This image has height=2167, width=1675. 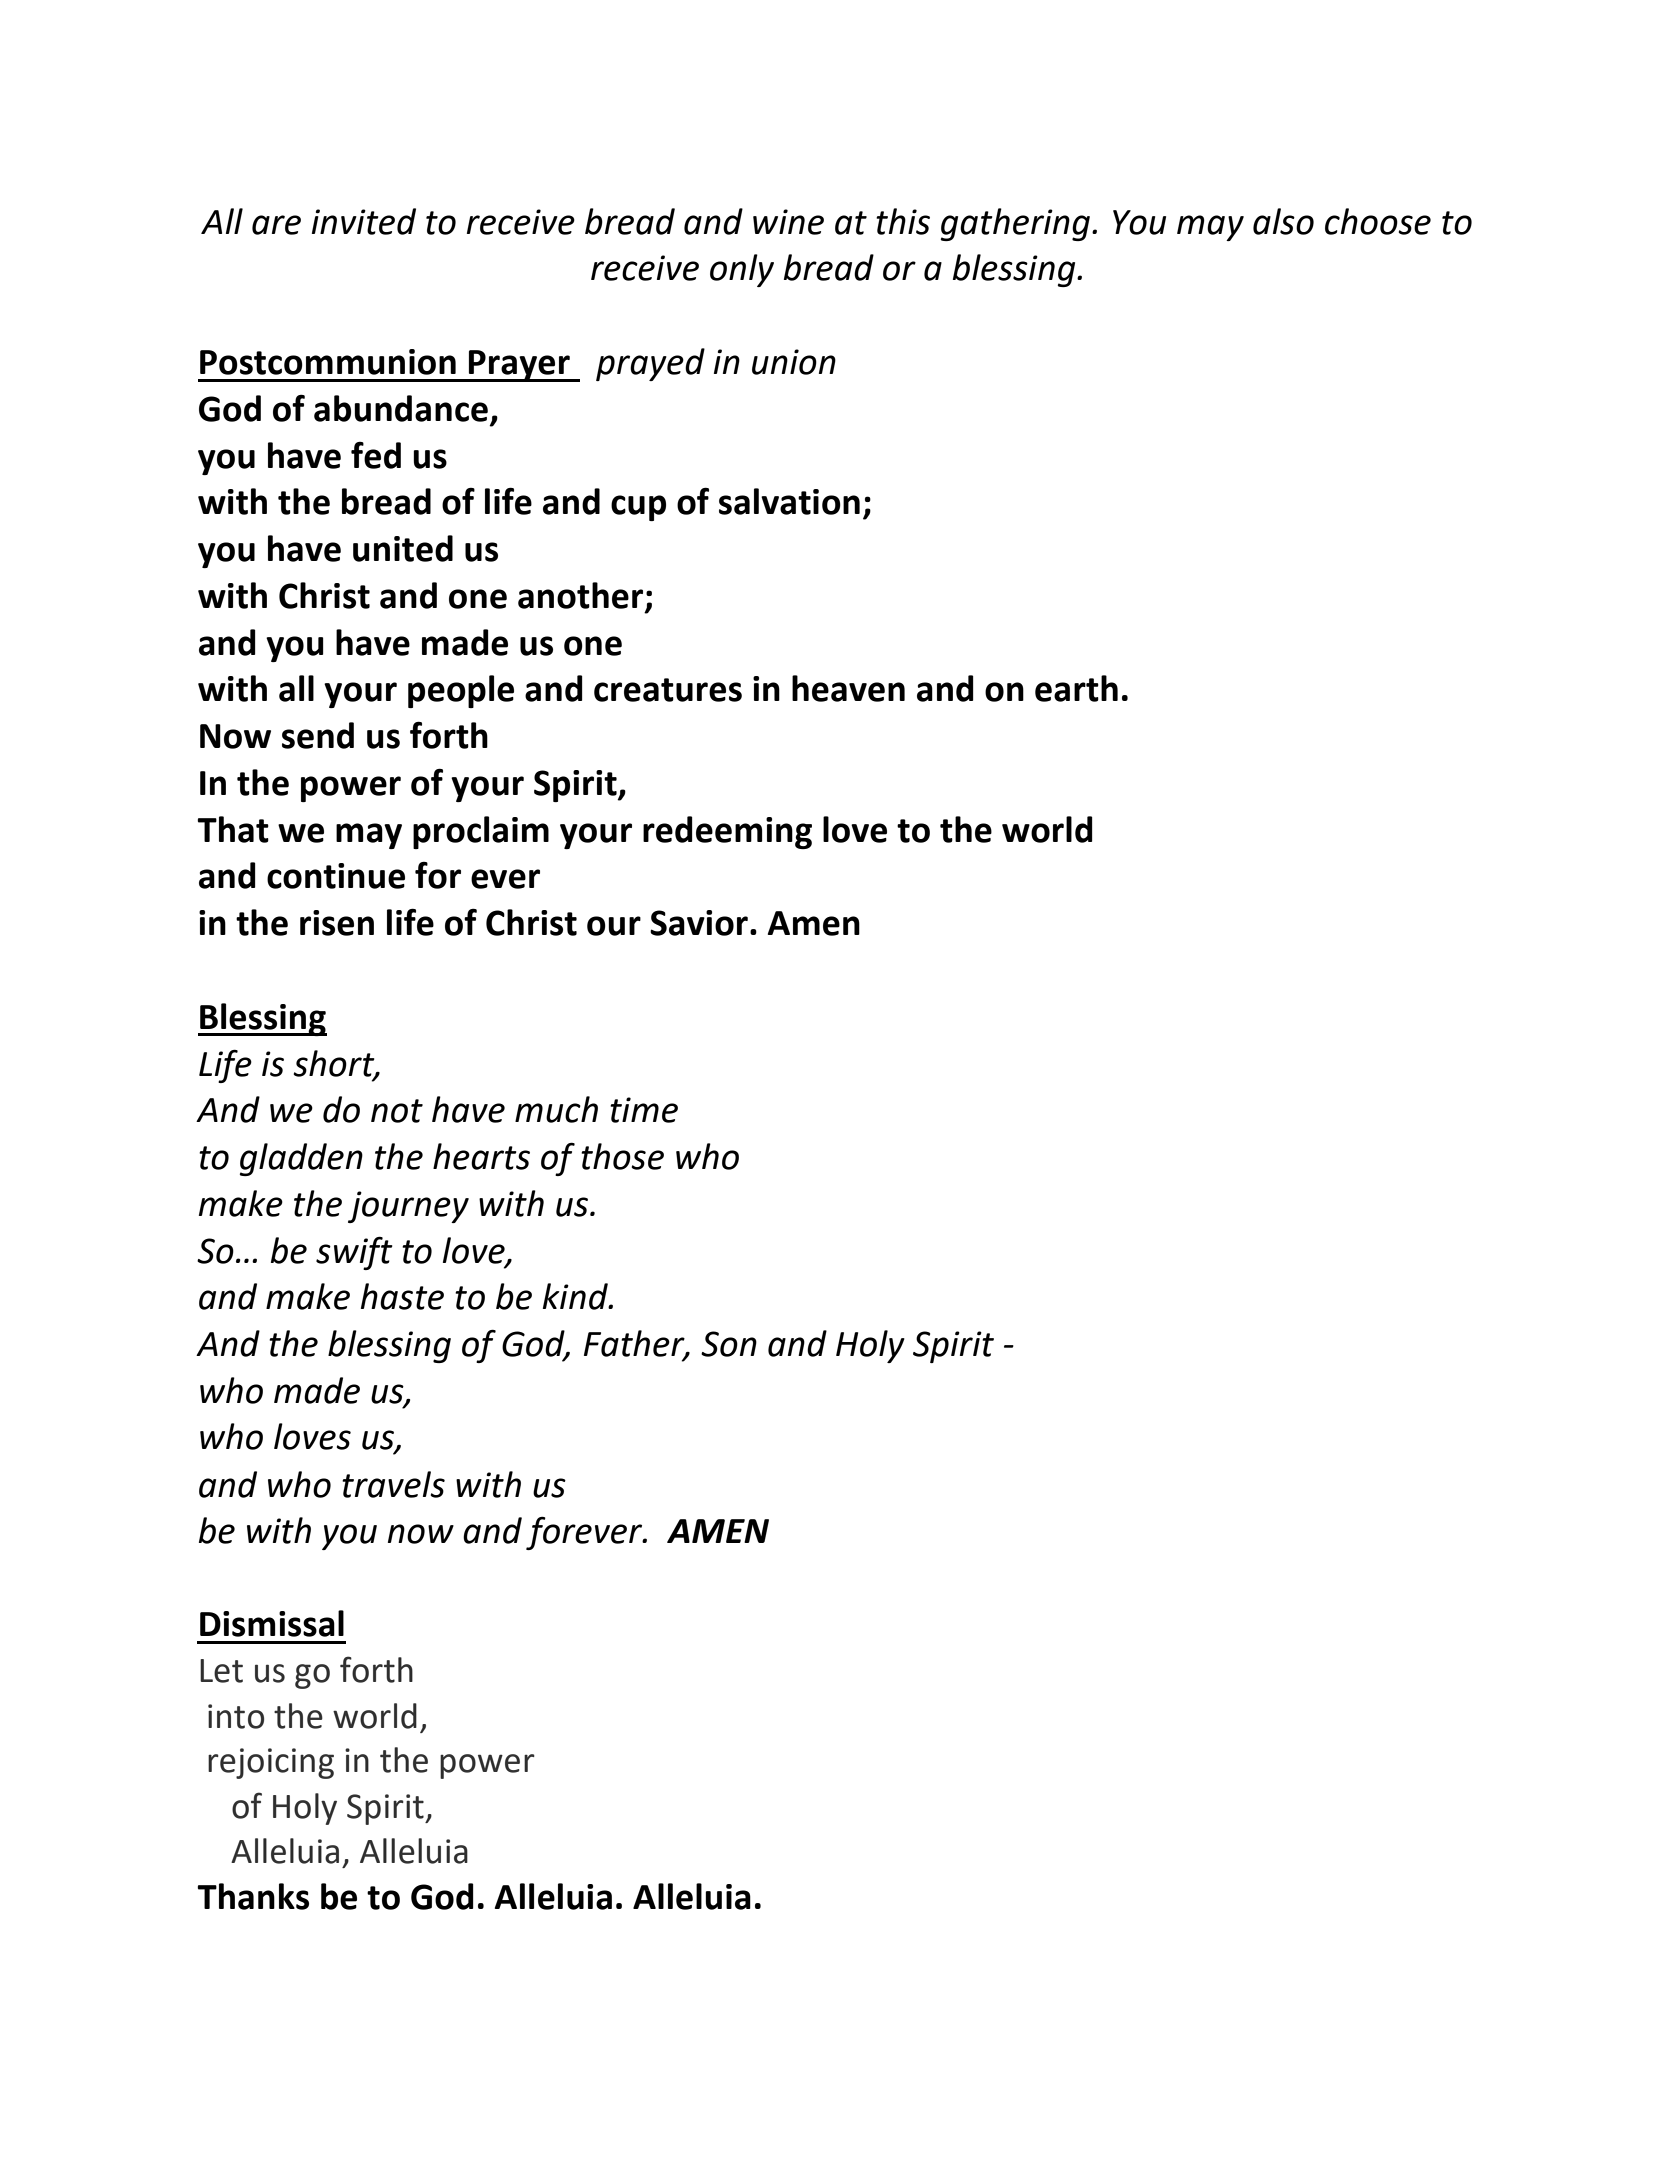 I want to click on kind, so click(x=576, y=1296).
